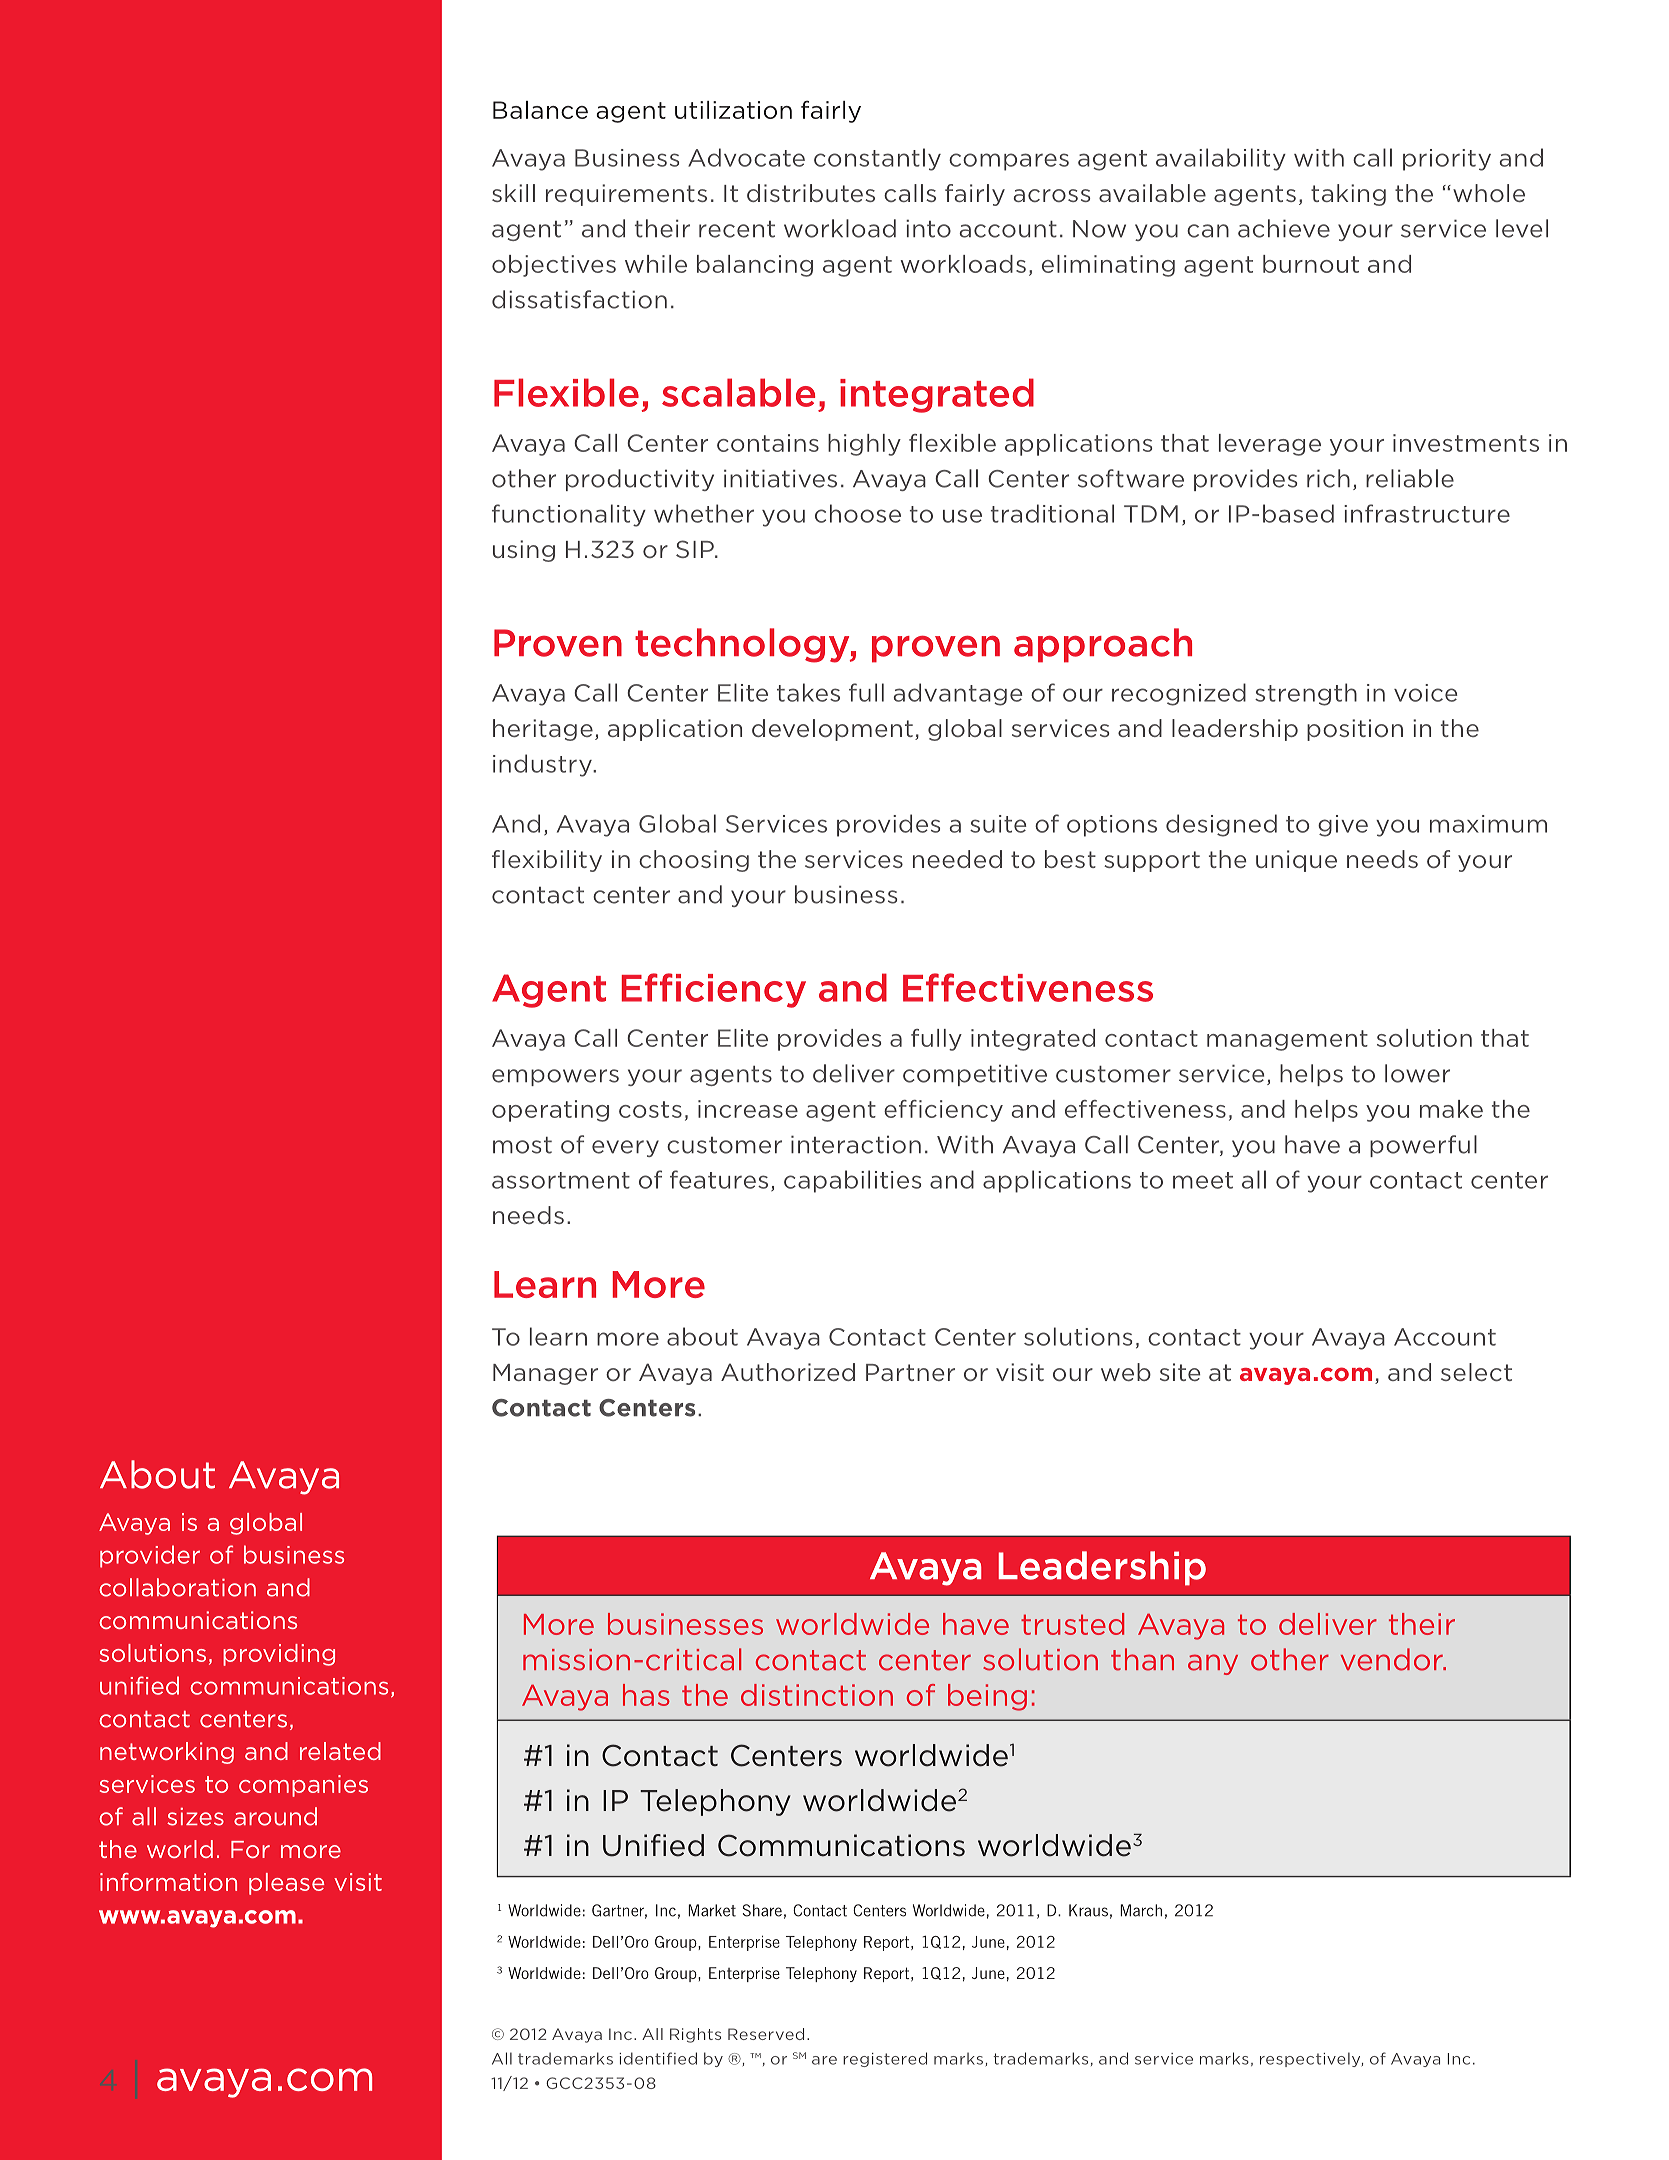 The height and width of the screenshot is (2160, 1669). What do you see at coordinates (766, 2034) in the screenshot?
I see `Reserved` at bounding box center [766, 2034].
